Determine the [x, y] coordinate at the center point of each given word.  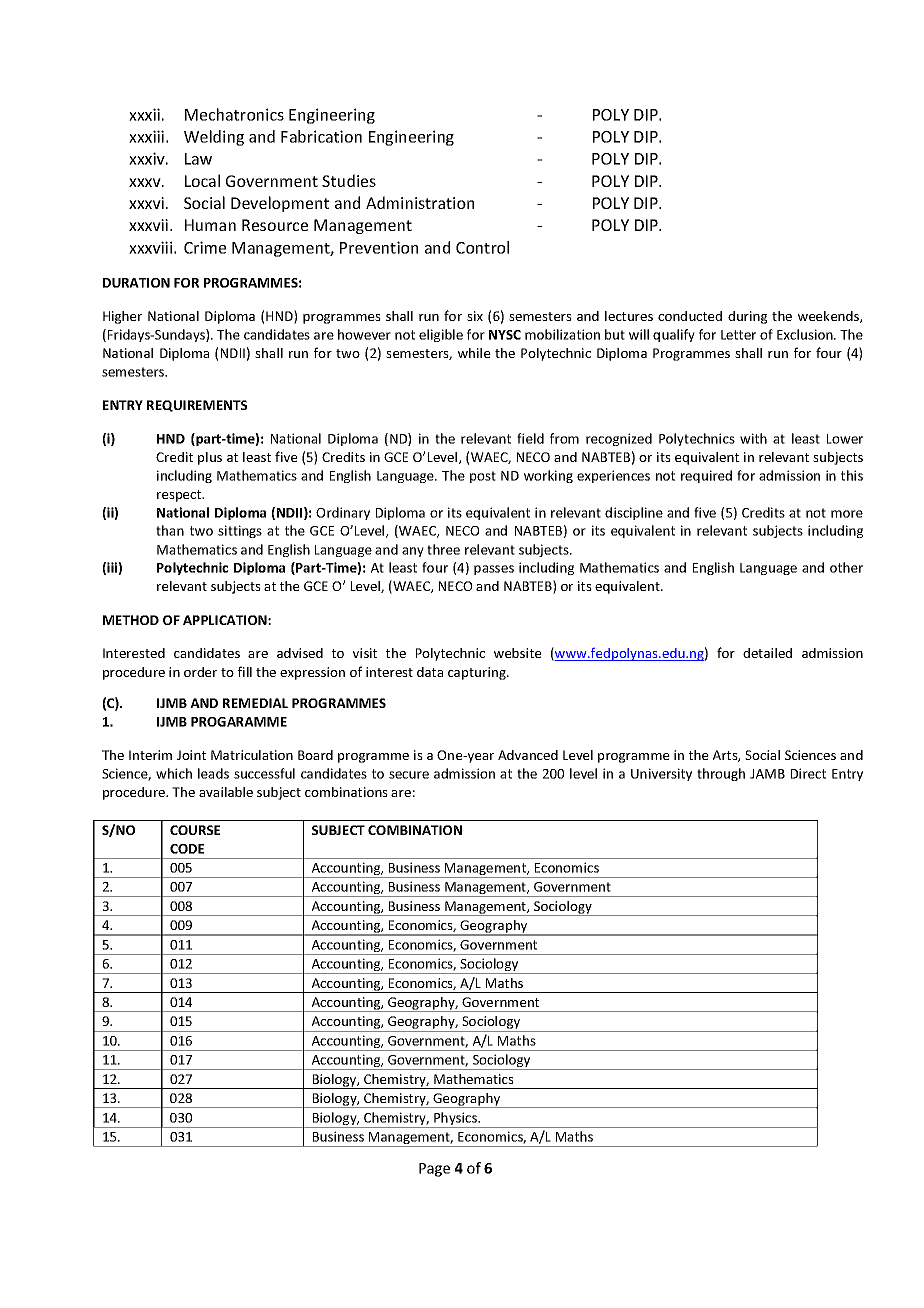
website [518, 653]
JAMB [767, 774]
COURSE [195, 830]
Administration [420, 202]
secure [409, 775]
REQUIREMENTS [197, 406]
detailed [767, 653]
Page [434, 1170]
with [753, 438]
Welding [214, 138]
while [474, 353]
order [200, 672]
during [747, 317]
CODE [187, 849]
